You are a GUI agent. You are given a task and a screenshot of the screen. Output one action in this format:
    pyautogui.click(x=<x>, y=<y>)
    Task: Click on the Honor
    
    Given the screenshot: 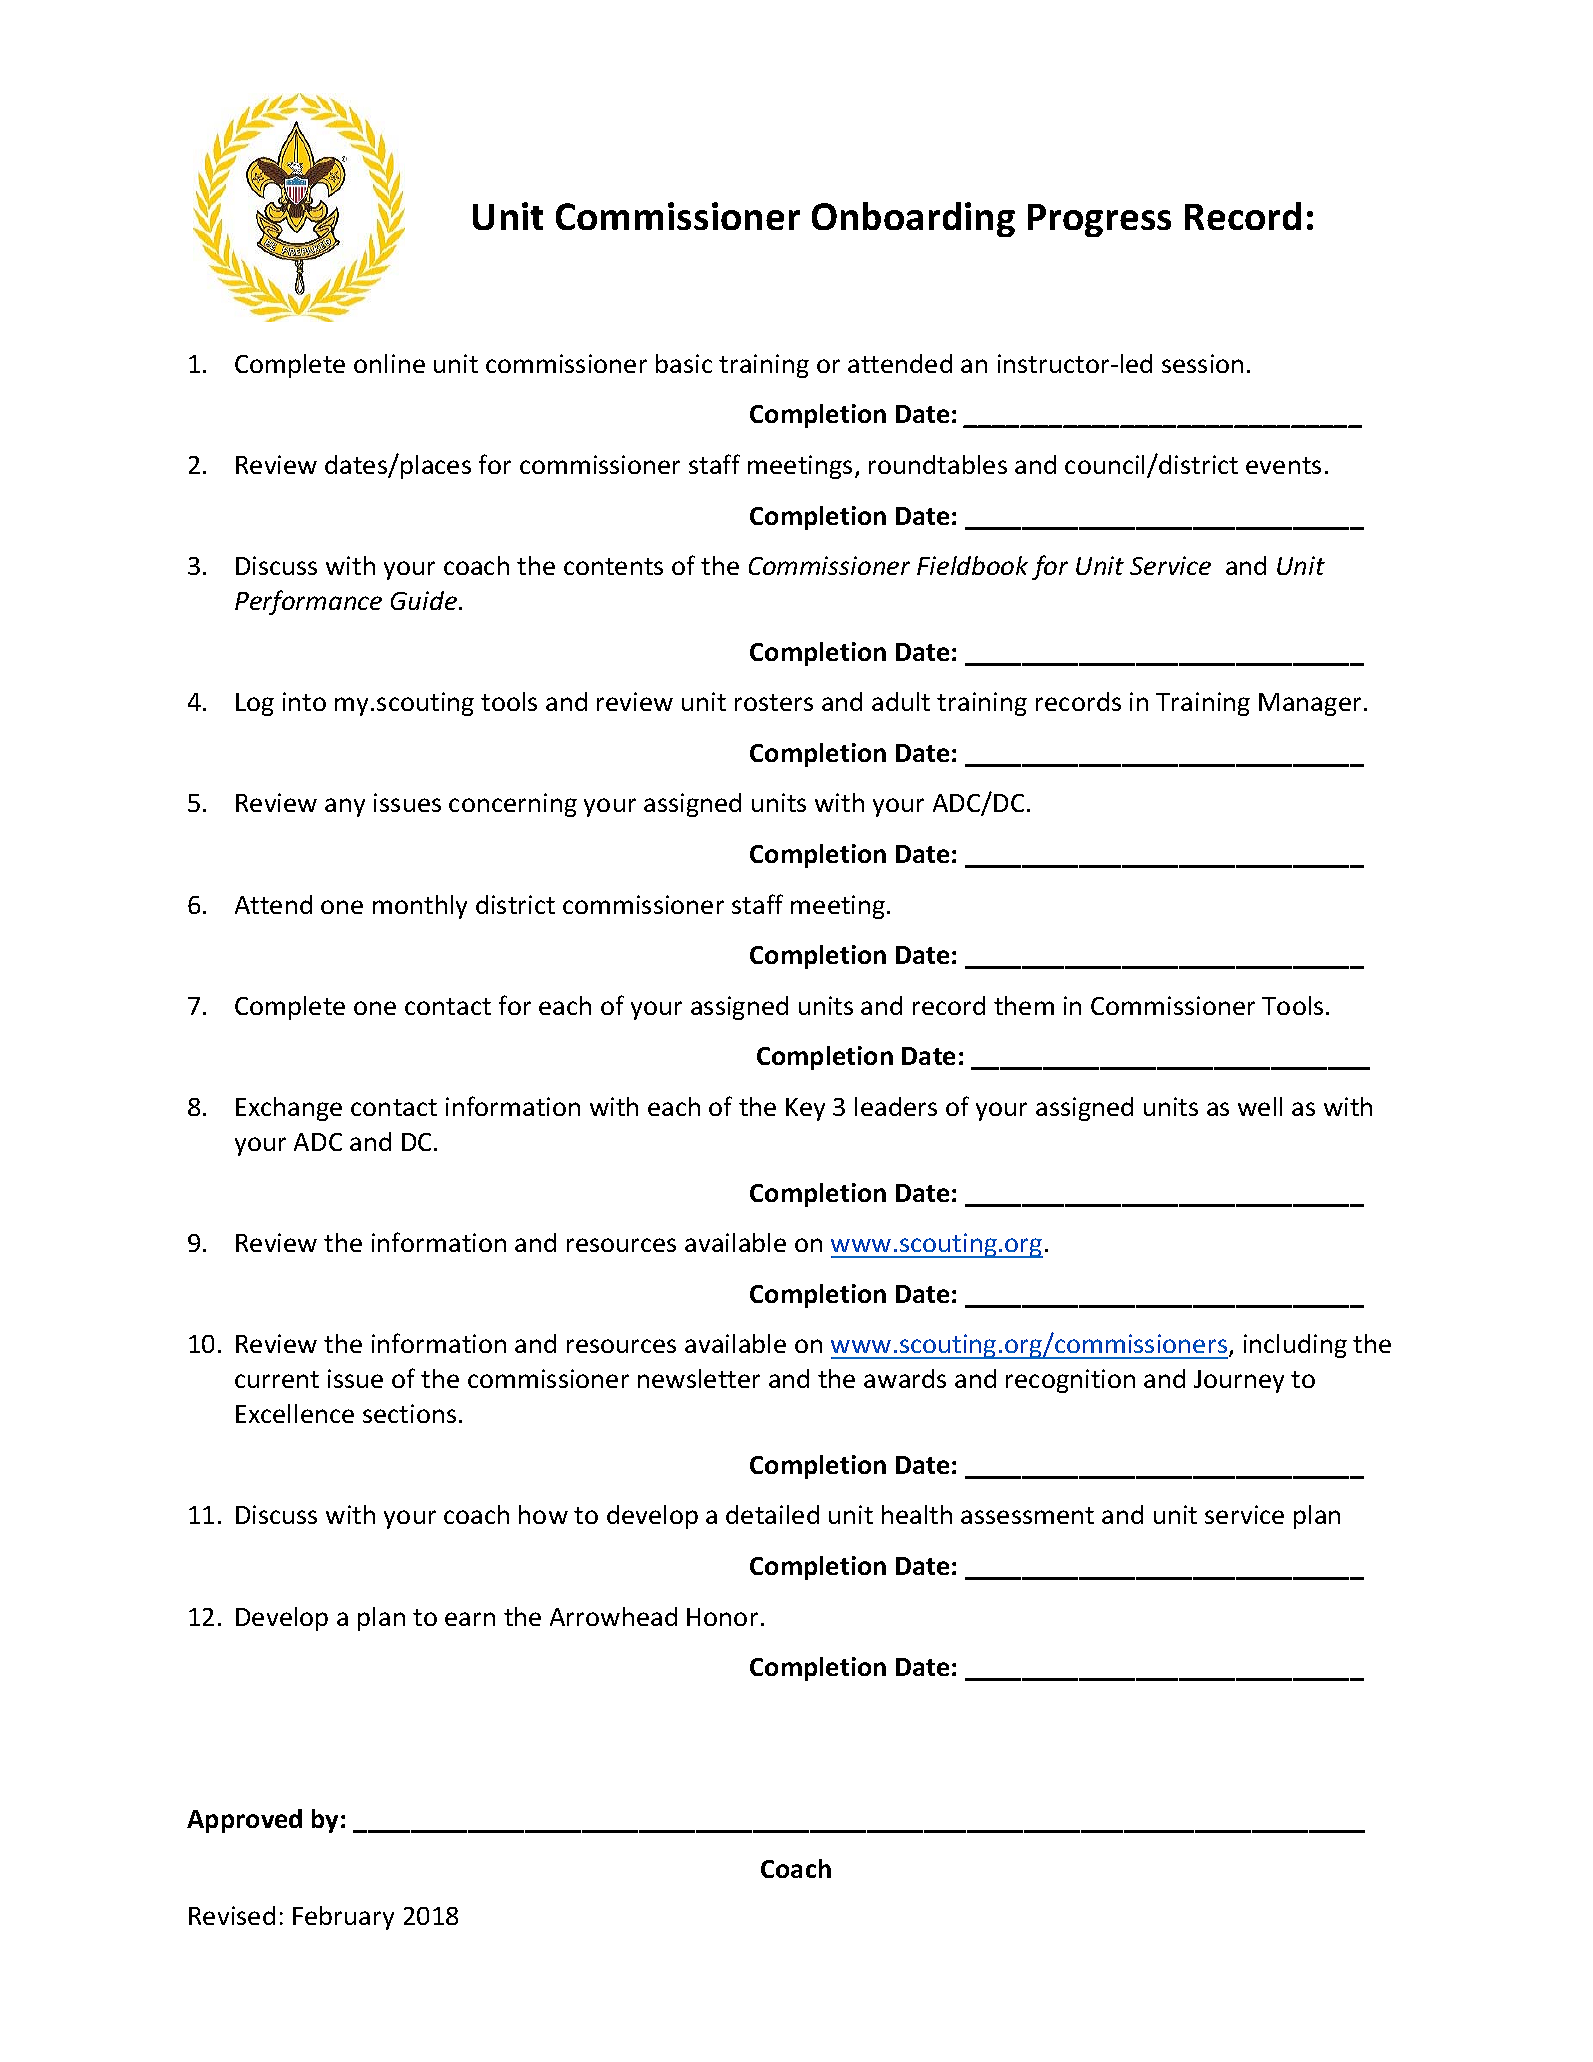 What is the action you would take?
    pyautogui.click(x=722, y=1617)
